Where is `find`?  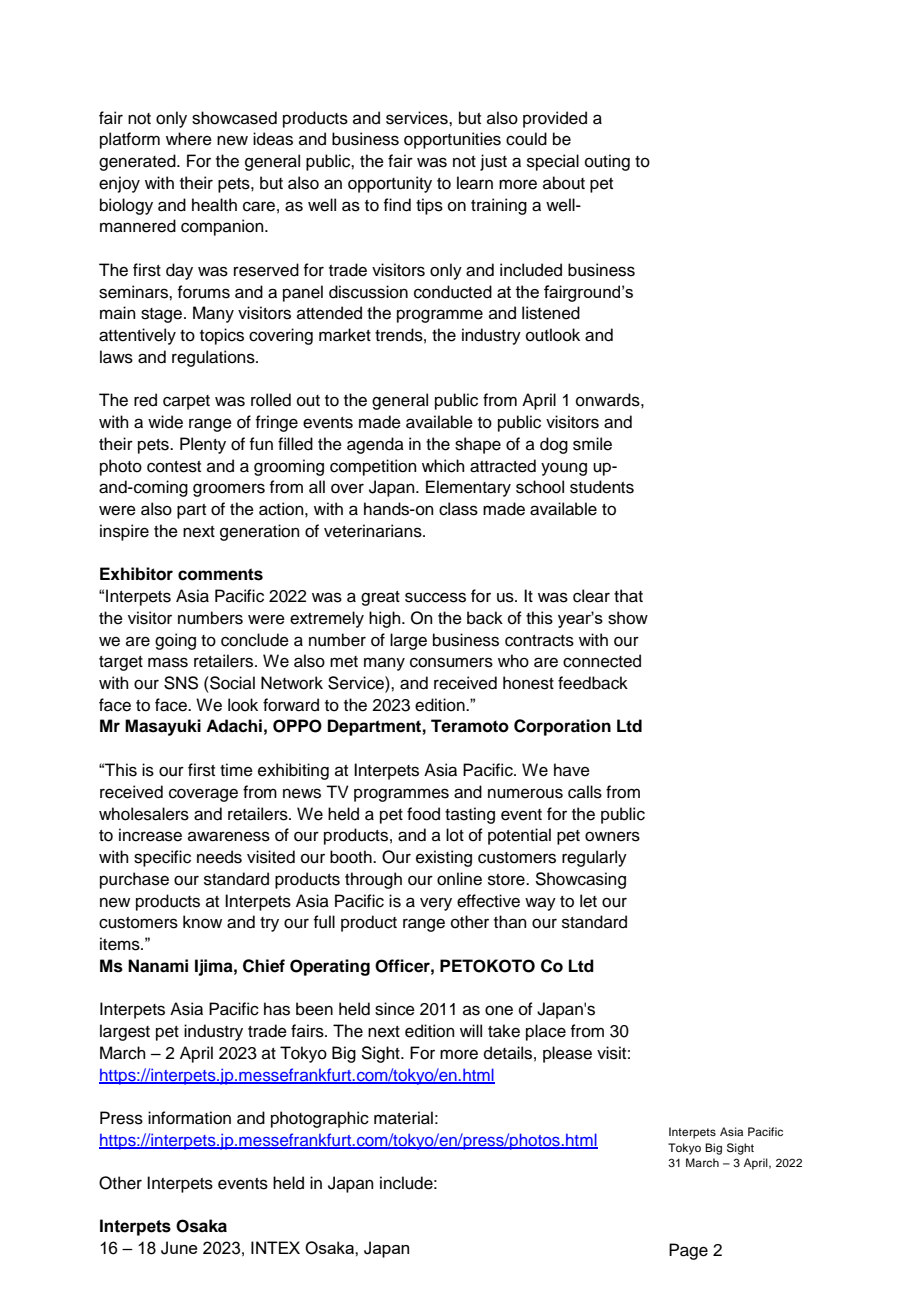
find is located at coordinates (397, 205).
